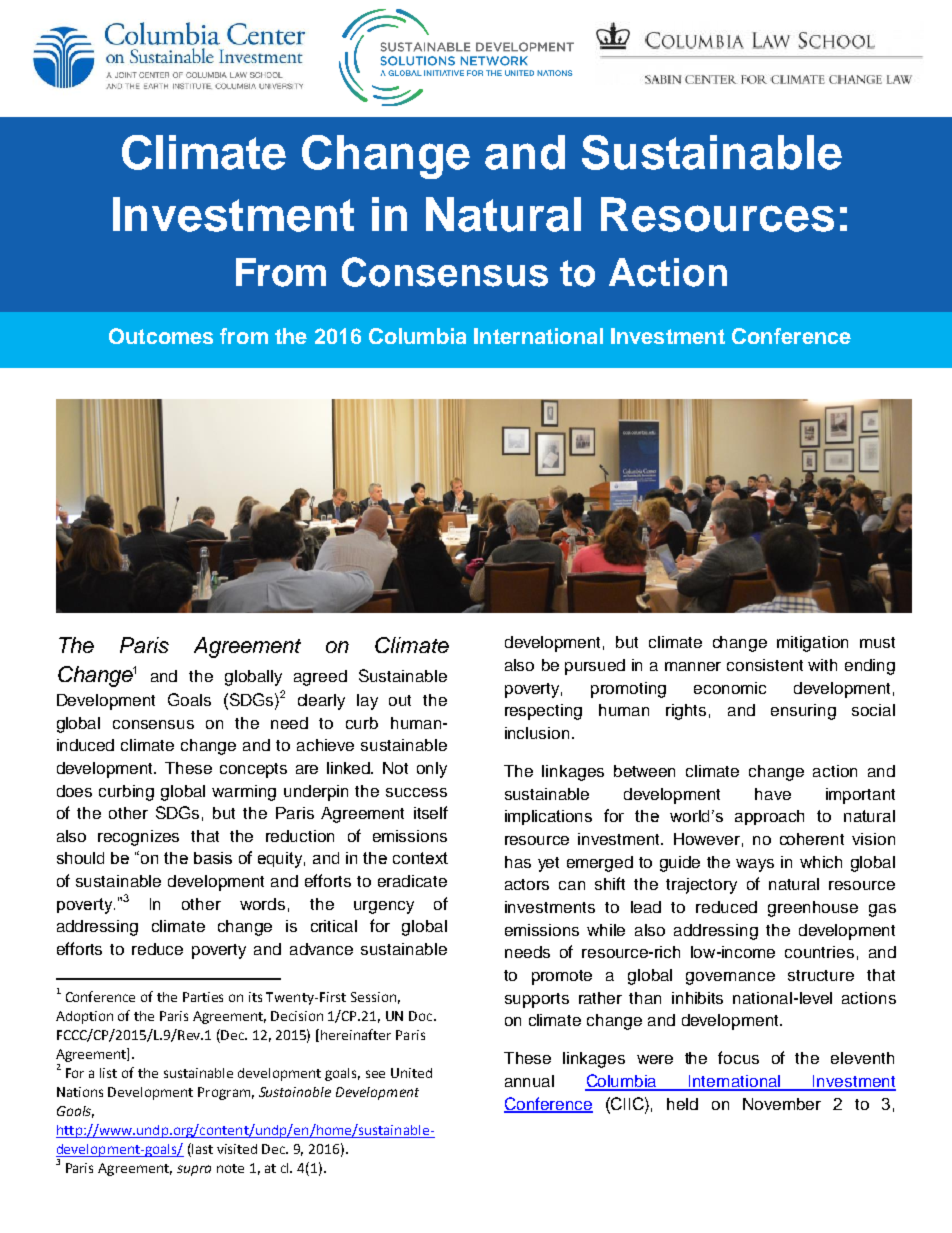 The width and height of the document is (952, 1233). I want to click on concepts, so click(253, 770).
